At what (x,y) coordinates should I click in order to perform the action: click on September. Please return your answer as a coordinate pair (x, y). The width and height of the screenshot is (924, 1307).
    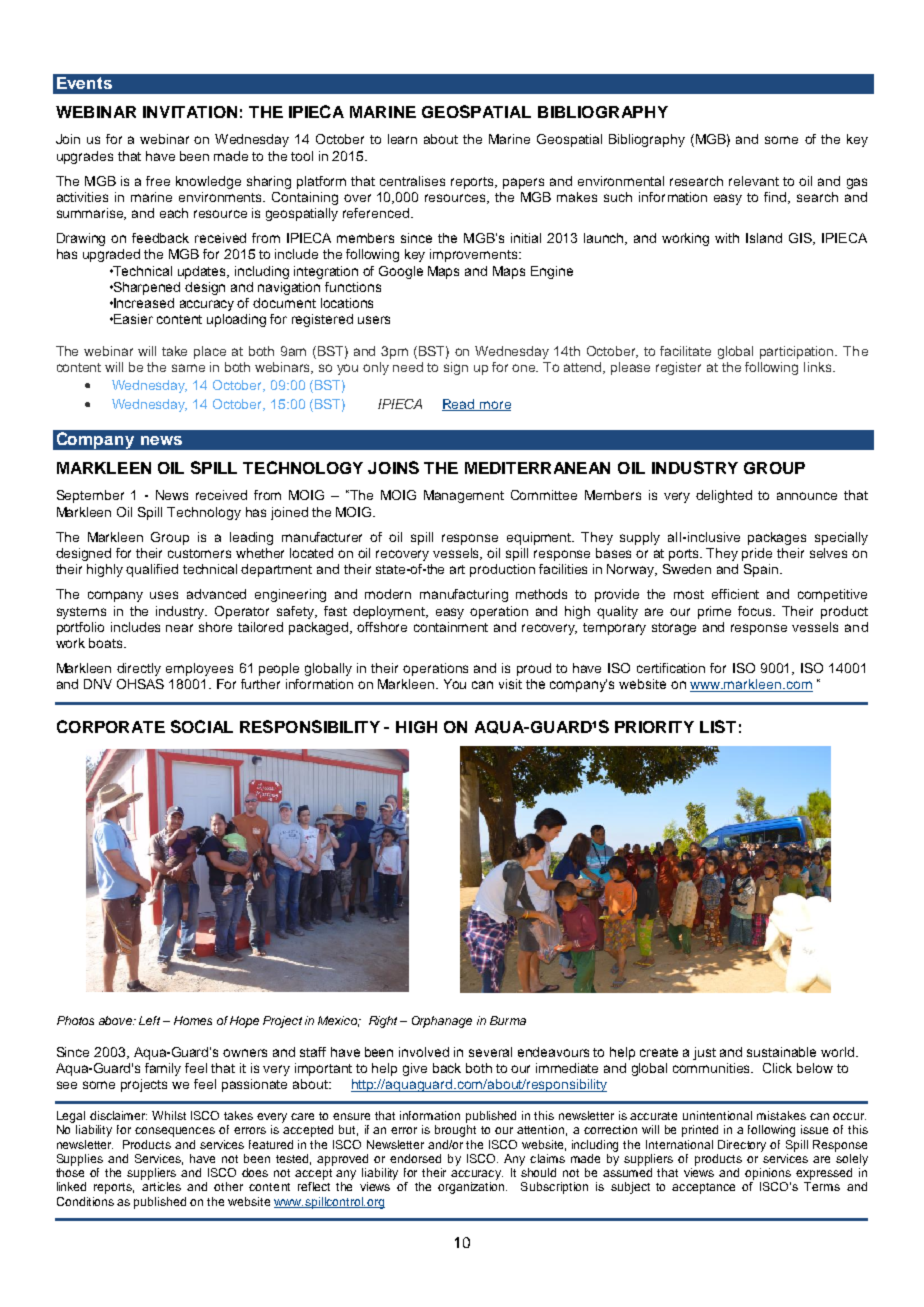
    Looking at the image, I should click on (90, 496).
